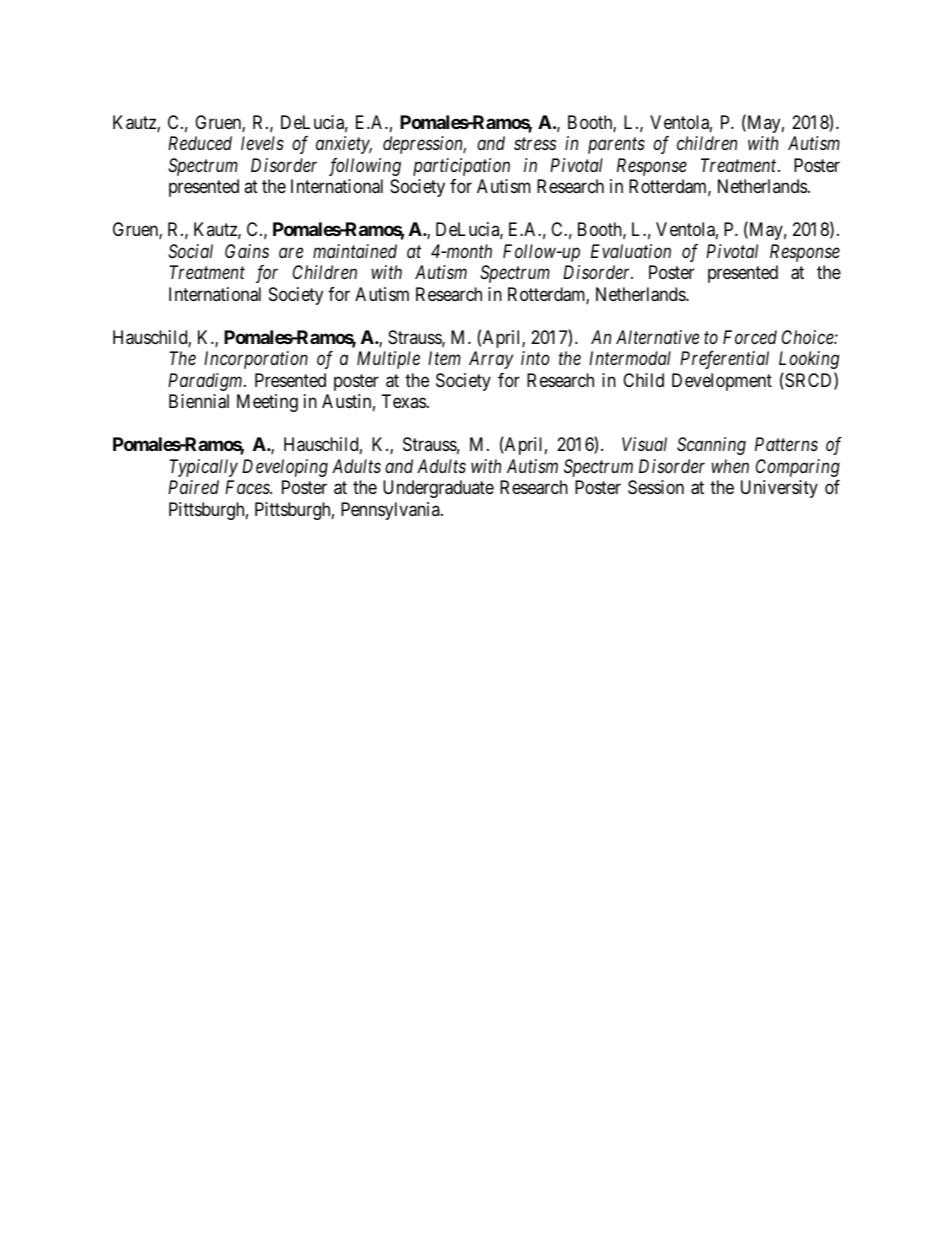 The width and height of the screenshot is (952, 1233). What do you see at coordinates (438, 489) in the screenshot?
I see `Undergraduate` at bounding box center [438, 489].
